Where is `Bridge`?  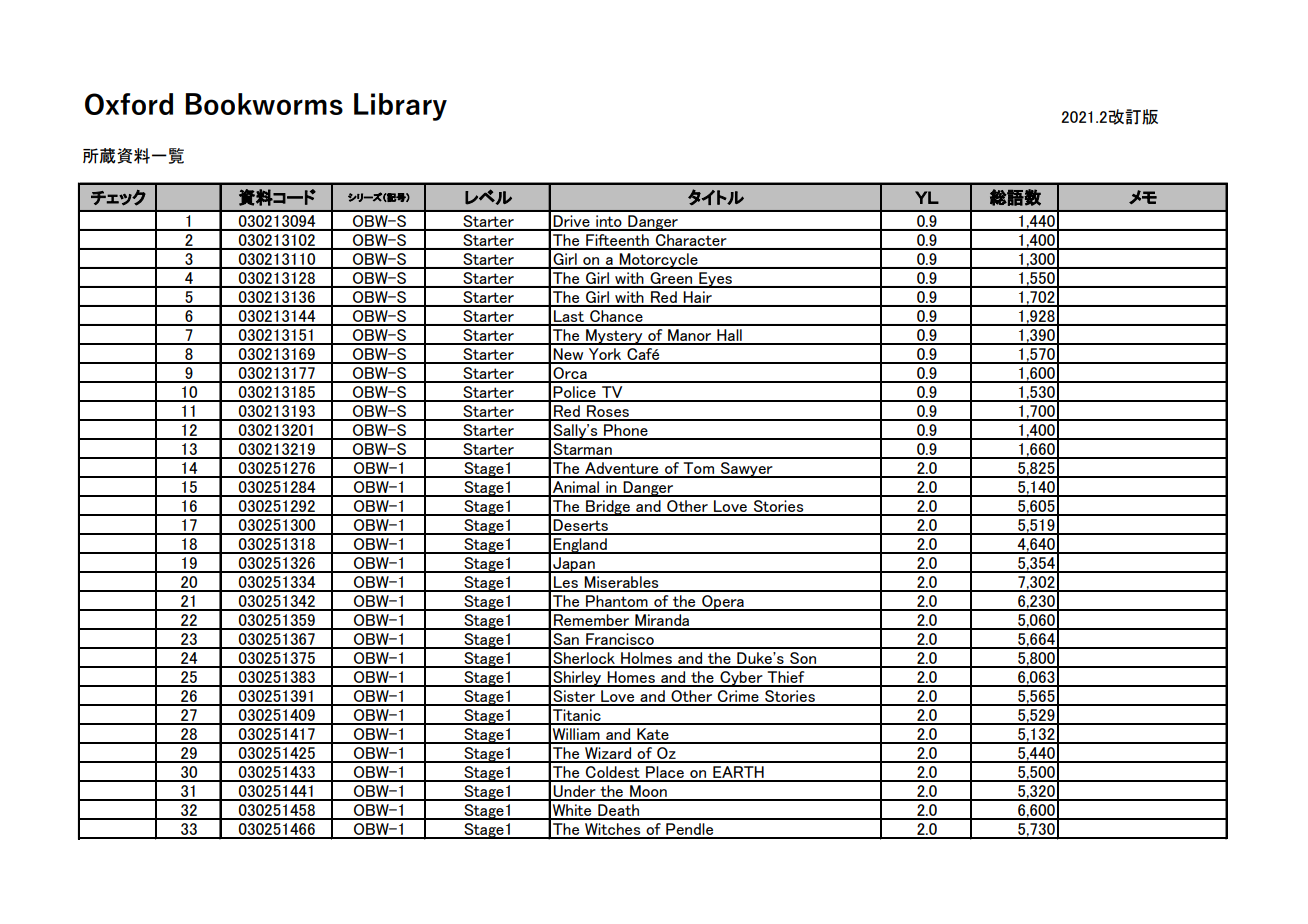 Bridge is located at coordinates (608, 508).
